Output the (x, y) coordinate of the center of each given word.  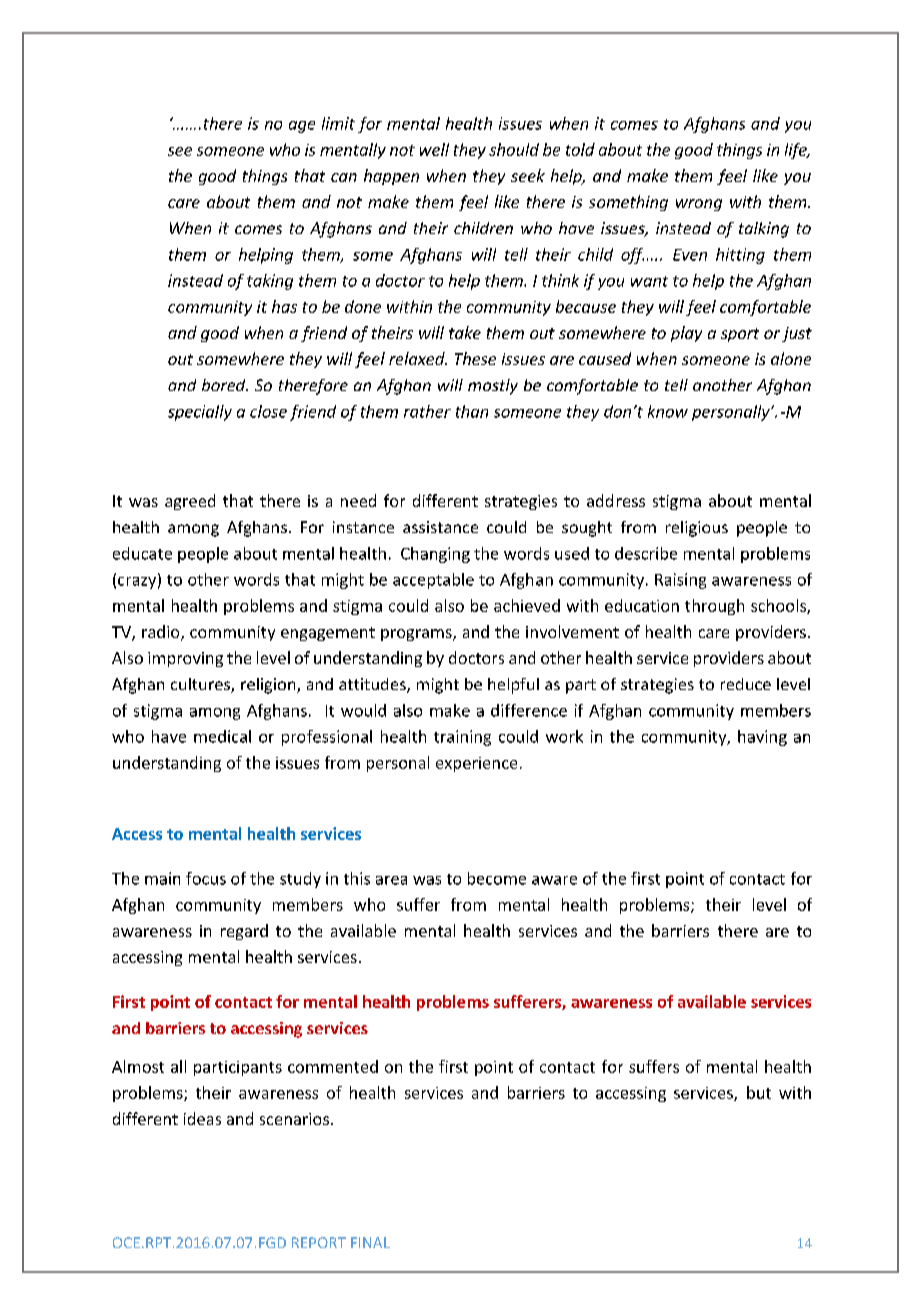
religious (697, 529)
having (762, 738)
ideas (202, 1118)
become (497, 878)
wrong (699, 205)
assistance (440, 527)
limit (338, 123)
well (434, 149)
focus (206, 878)
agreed (190, 502)
